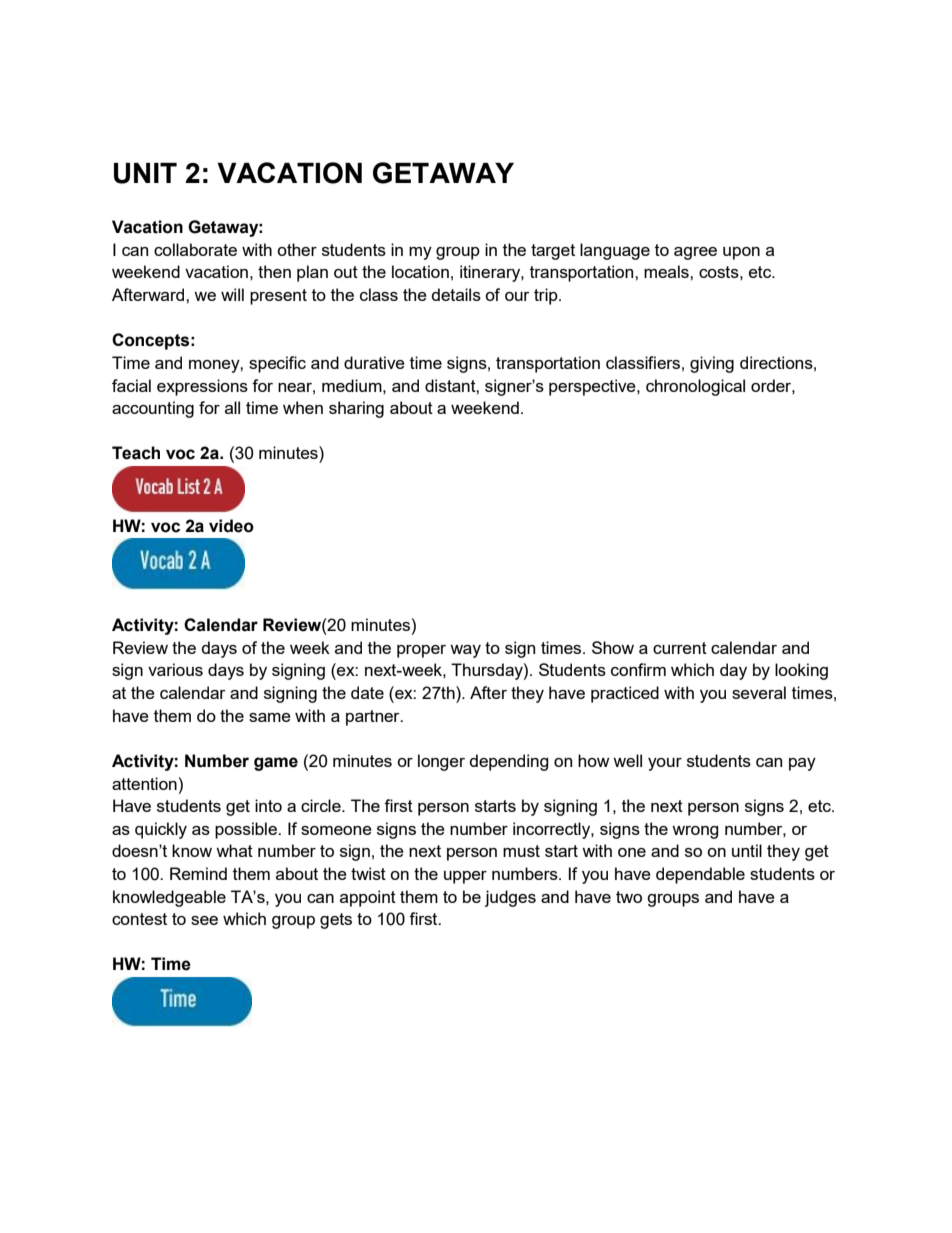 This page has width=952, height=1233. Describe the element at coordinates (421, 651) in the page. I see `proper` at that location.
